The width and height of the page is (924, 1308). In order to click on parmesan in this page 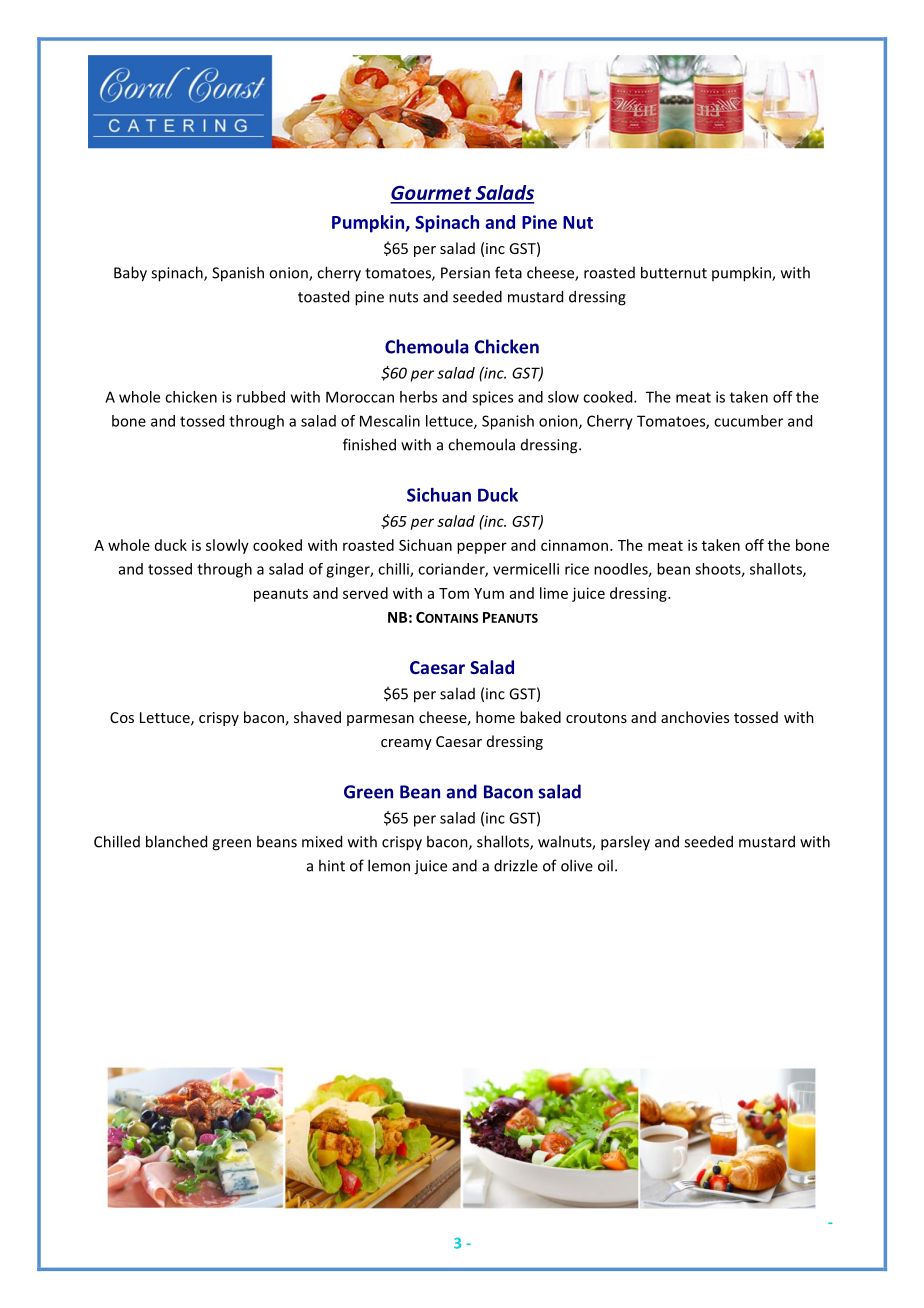, I will do `click(380, 720)`.
